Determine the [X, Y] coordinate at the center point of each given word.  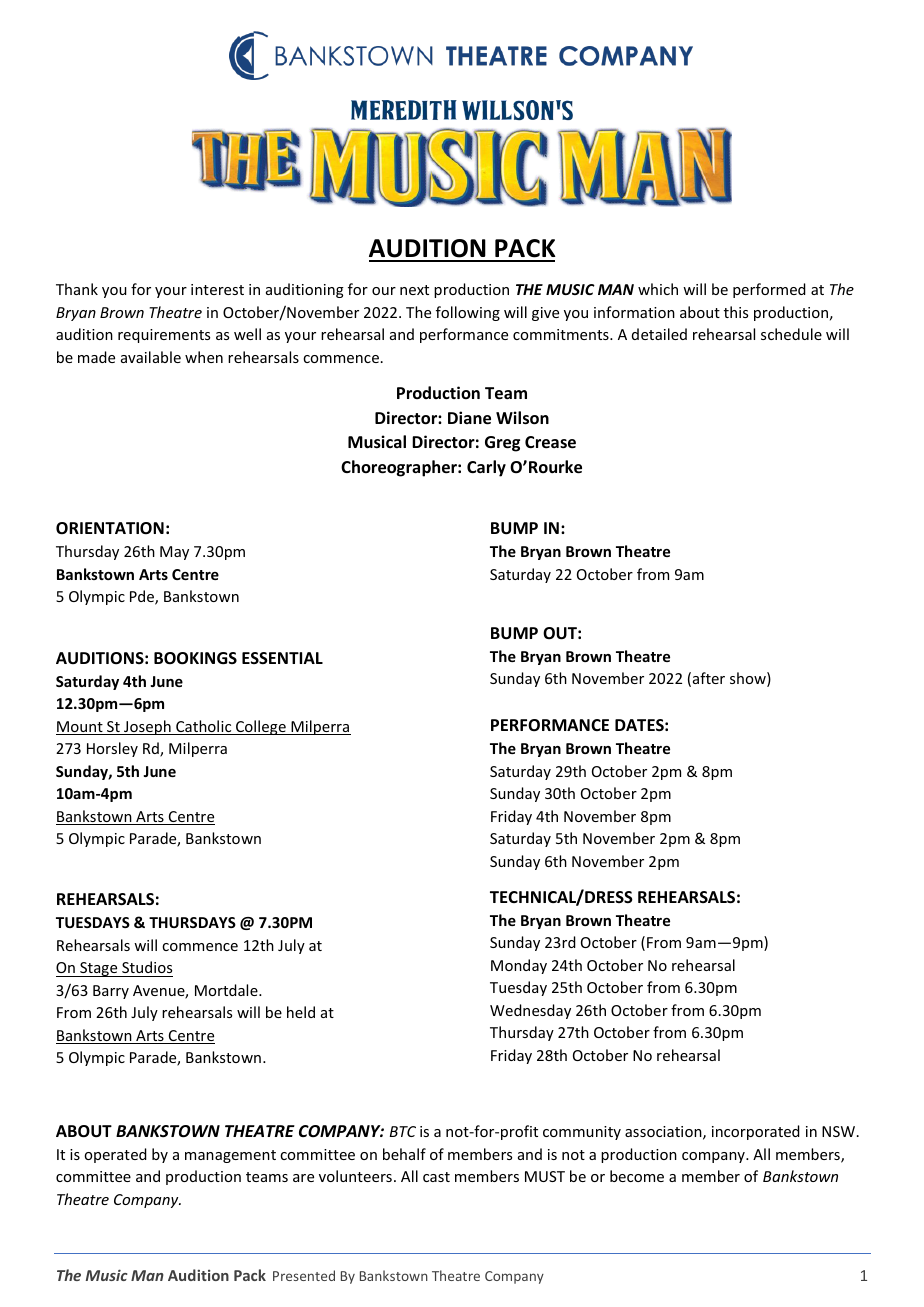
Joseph [147, 727]
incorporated [756, 1132]
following [468, 313]
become [637, 1176]
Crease [550, 442]
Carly [486, 468]
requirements [164, 336]
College [261, 727]
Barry [111, 992]
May [174, 553]
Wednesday [530, 1011]
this [736, 312]
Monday [519, 966]
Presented [304, 1275]
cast [436, 1177]
